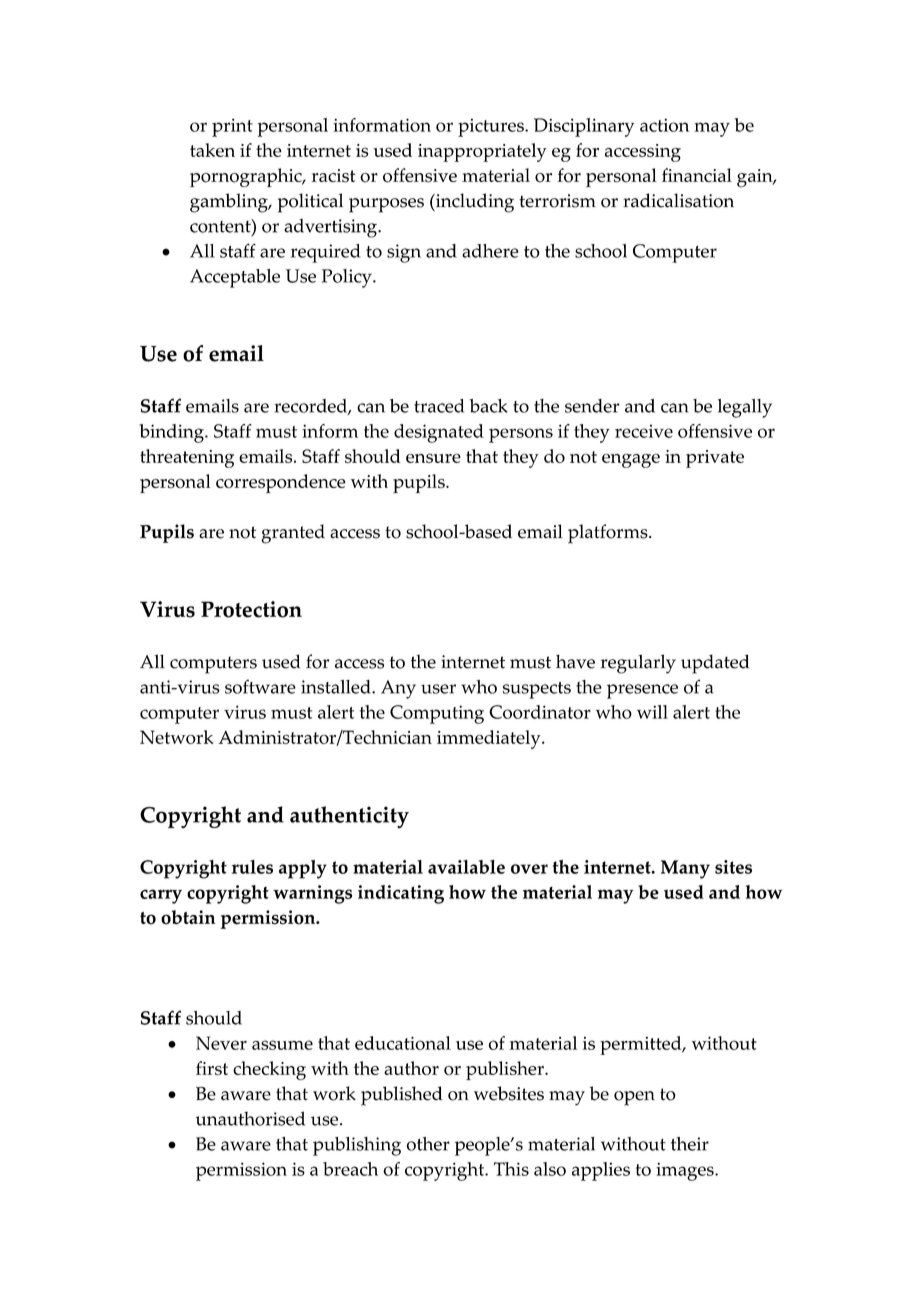 This screenshot has height=1308, width=924. What do you see at coordinates (466, 867) in the screenshot?
I see `available` at bounding box center [466, 867].
